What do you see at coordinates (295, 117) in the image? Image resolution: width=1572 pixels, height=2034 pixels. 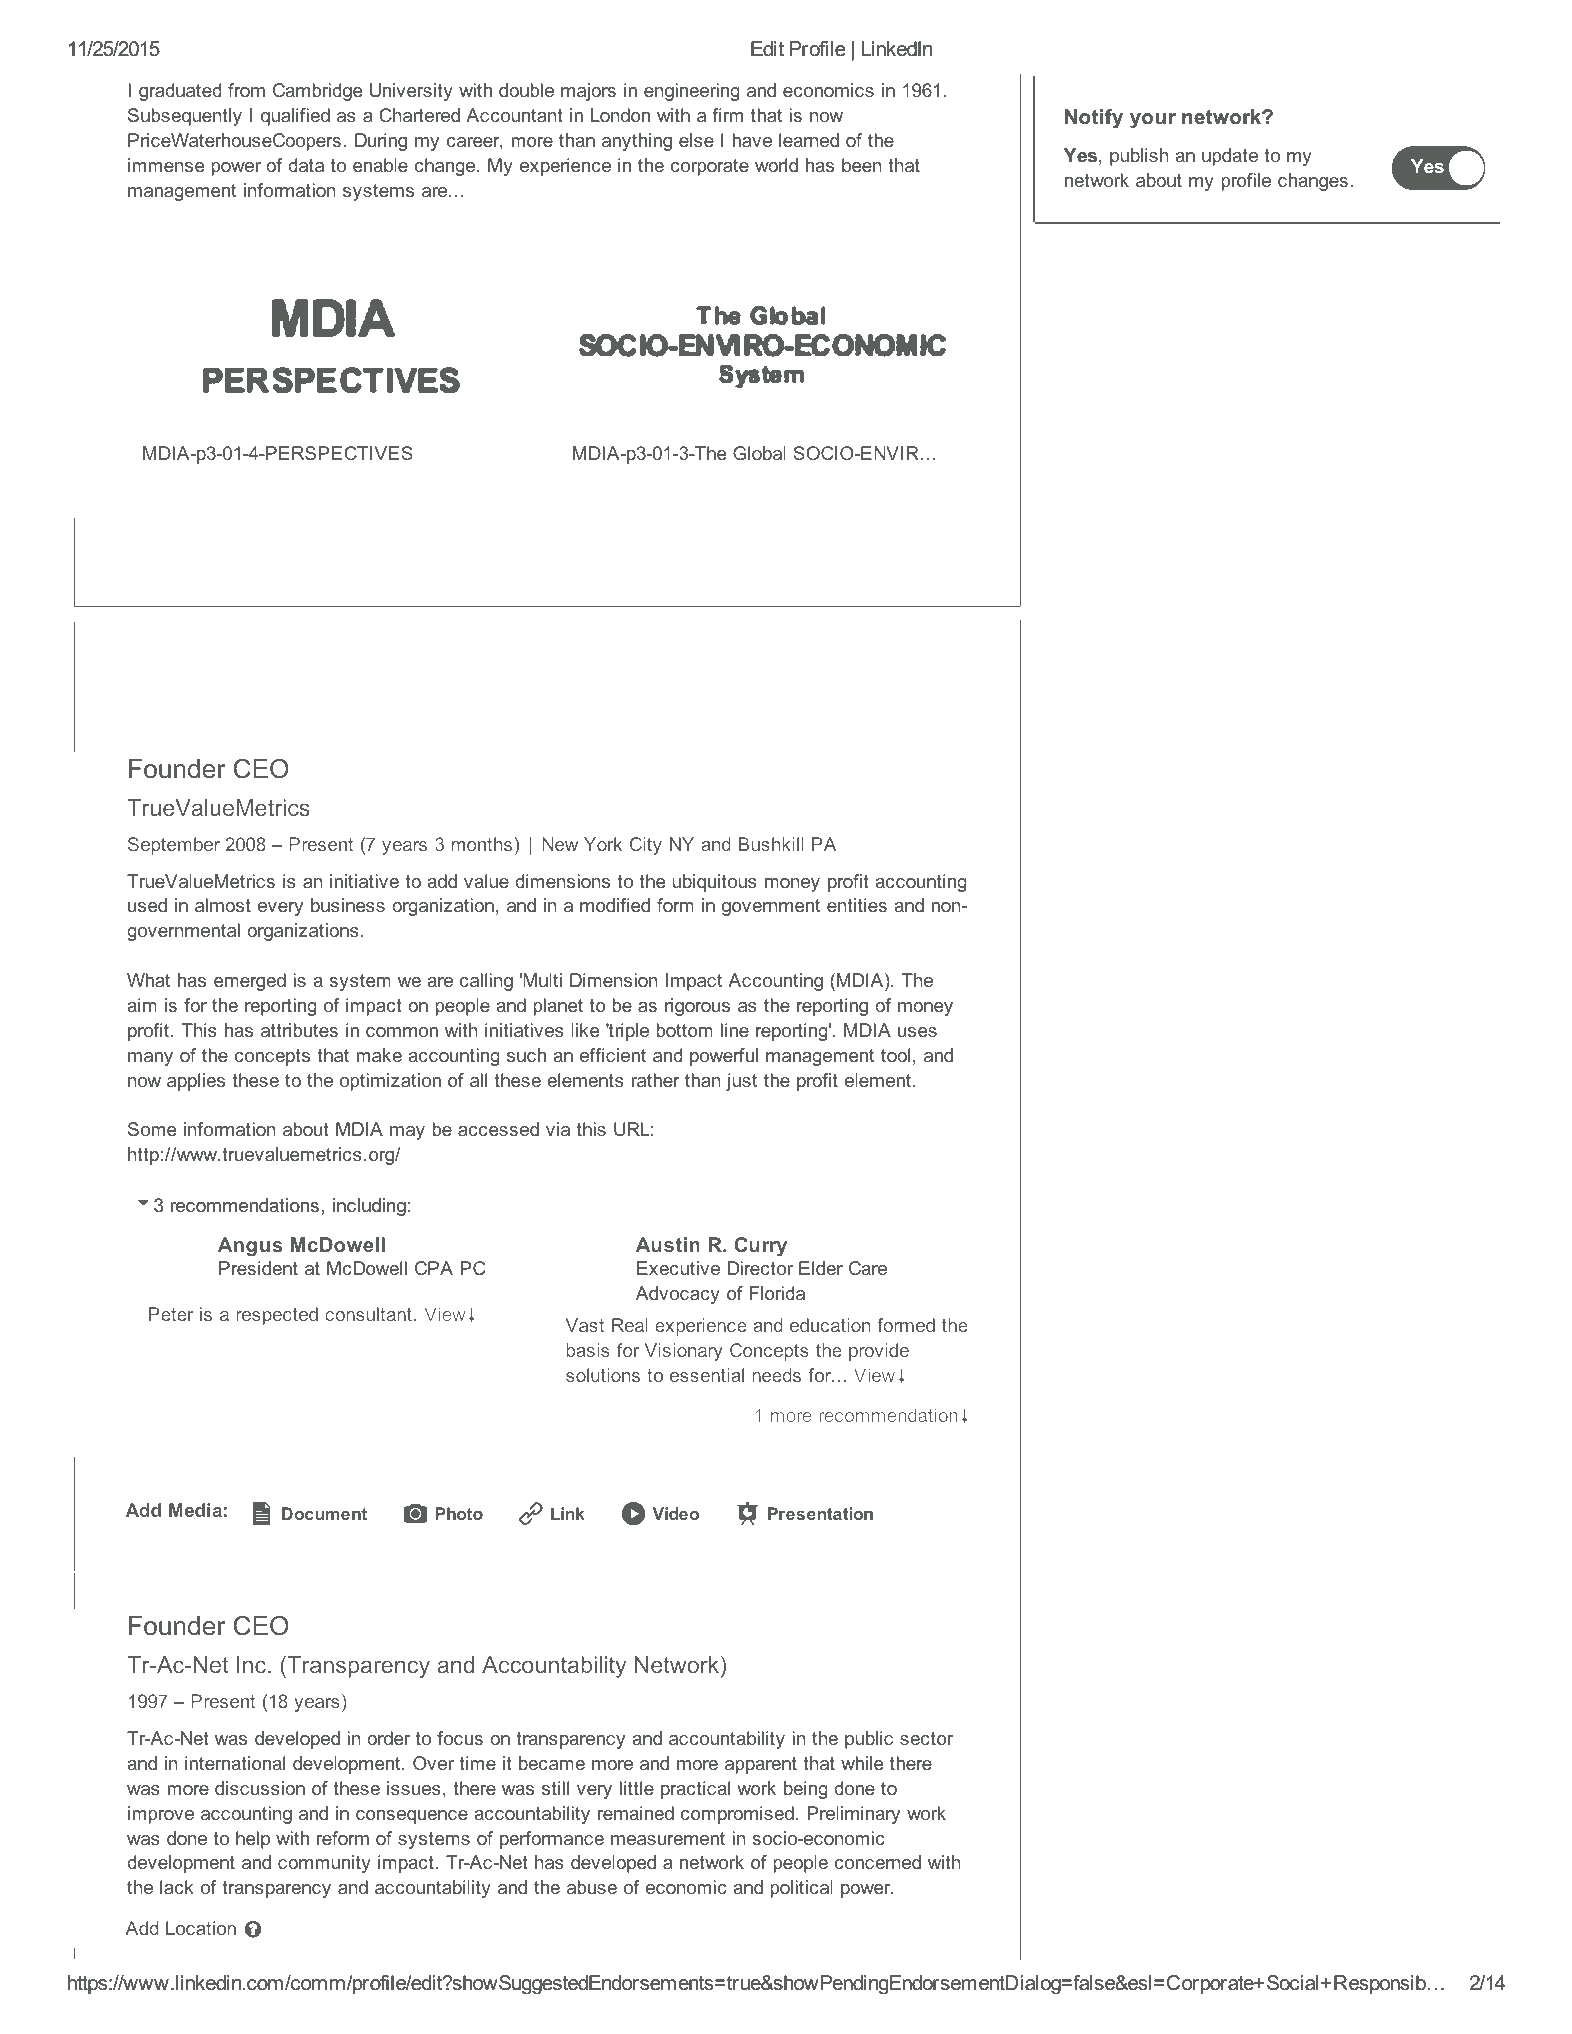 I see `qualified` at bounding box center [295, 117].
